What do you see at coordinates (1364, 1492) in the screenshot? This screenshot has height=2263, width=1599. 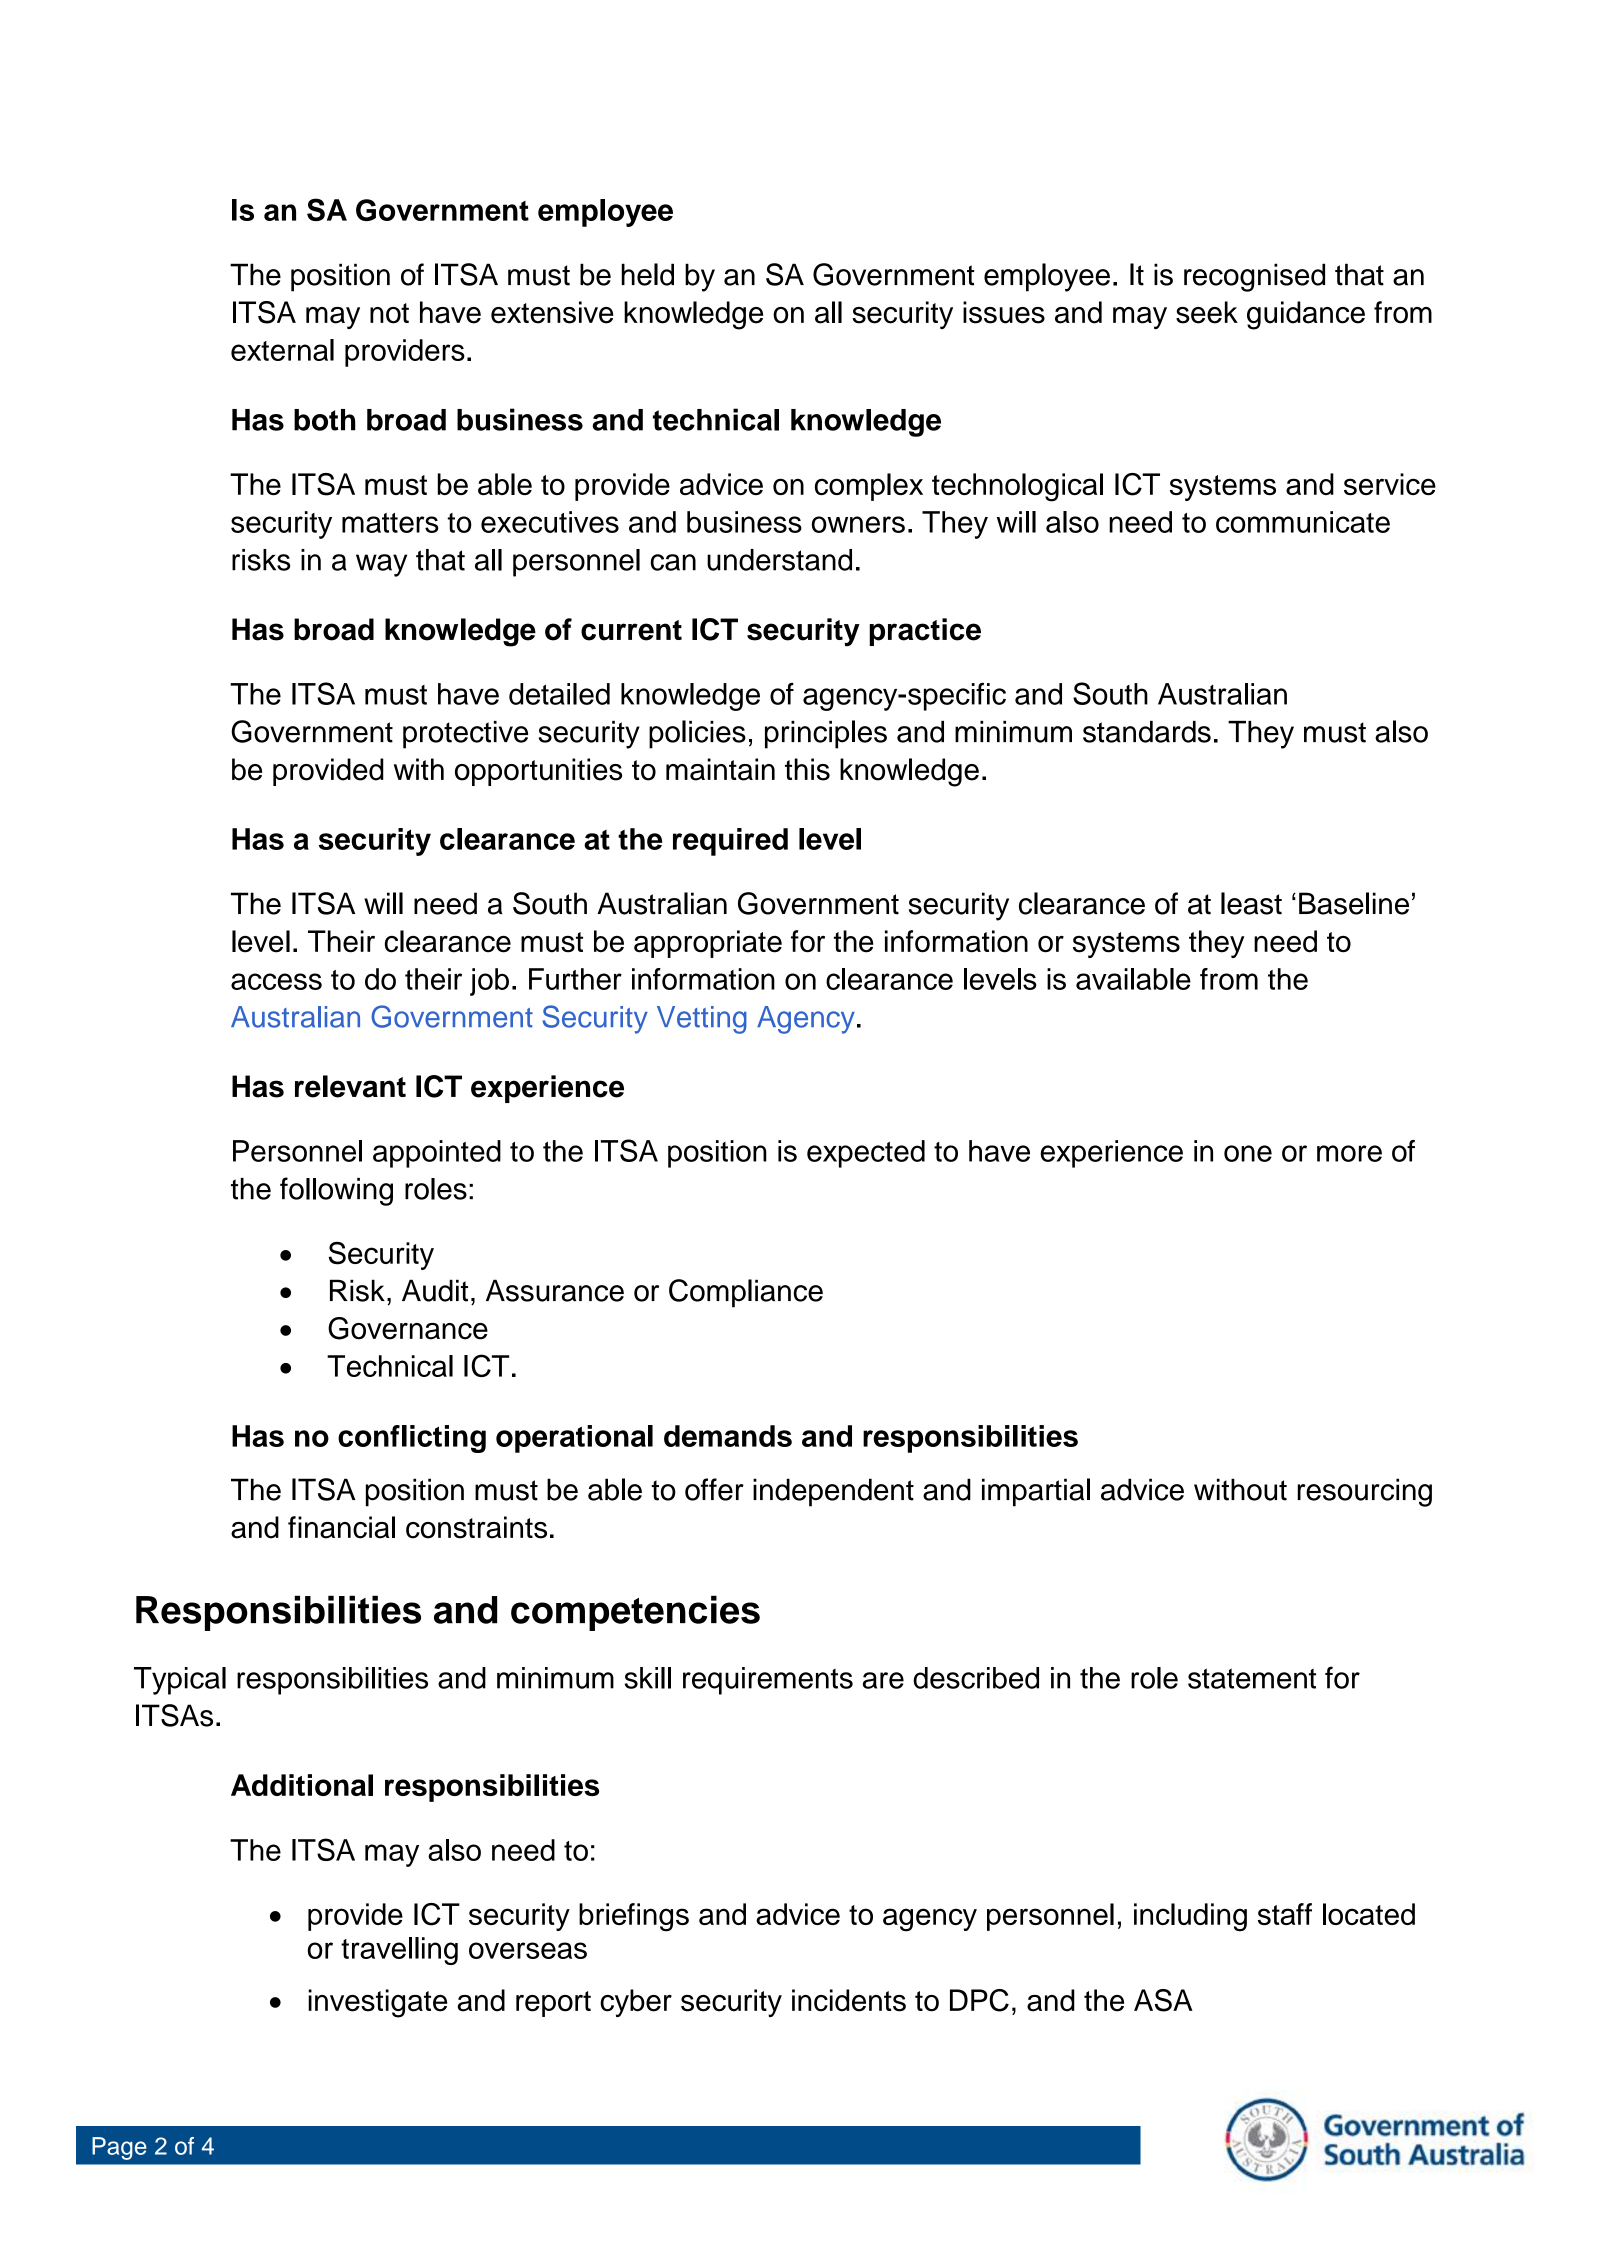 I see `resourcing` at bounding box center [1364, 1492].
